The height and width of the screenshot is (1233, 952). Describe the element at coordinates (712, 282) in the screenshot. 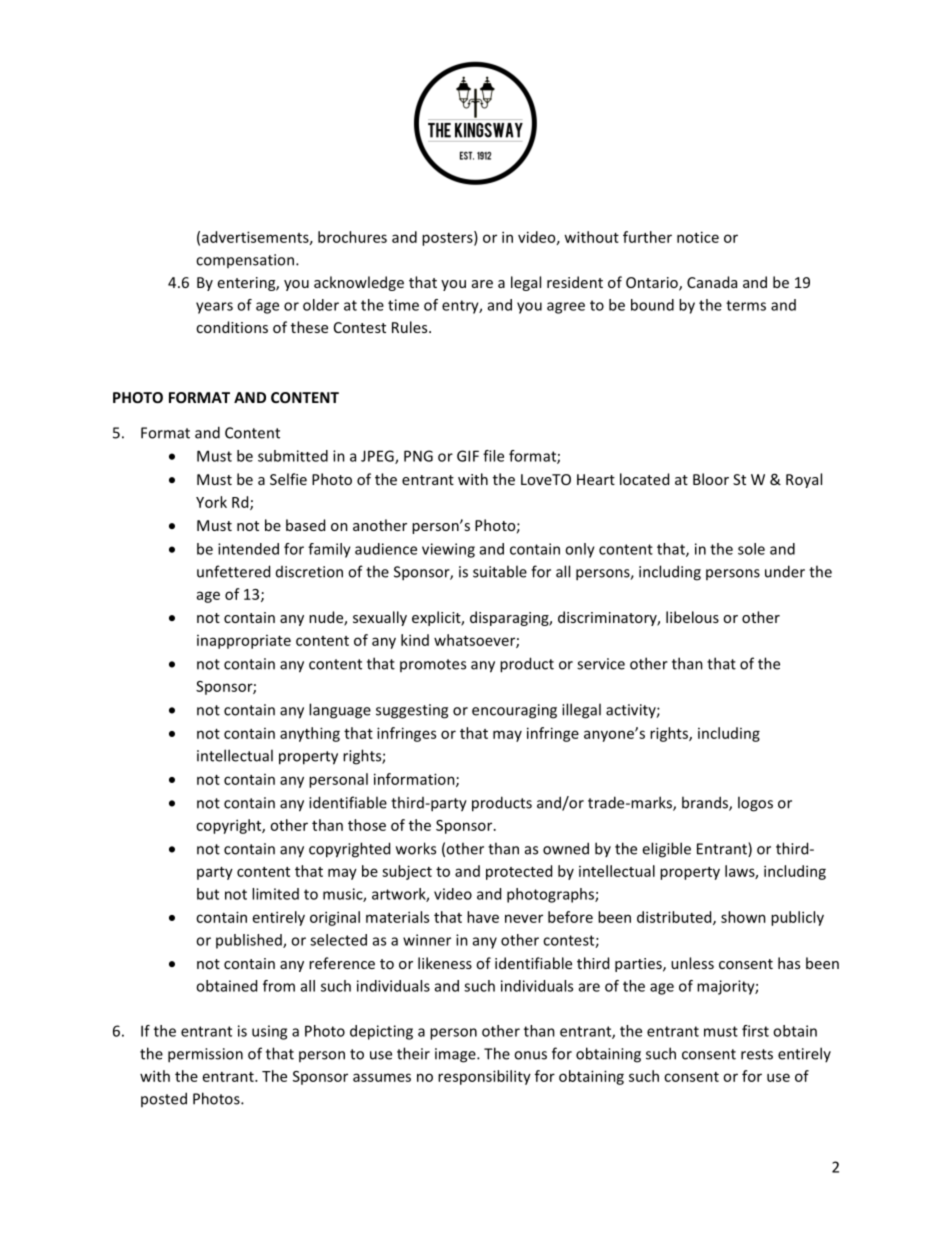

I see `Canada` at that location.
